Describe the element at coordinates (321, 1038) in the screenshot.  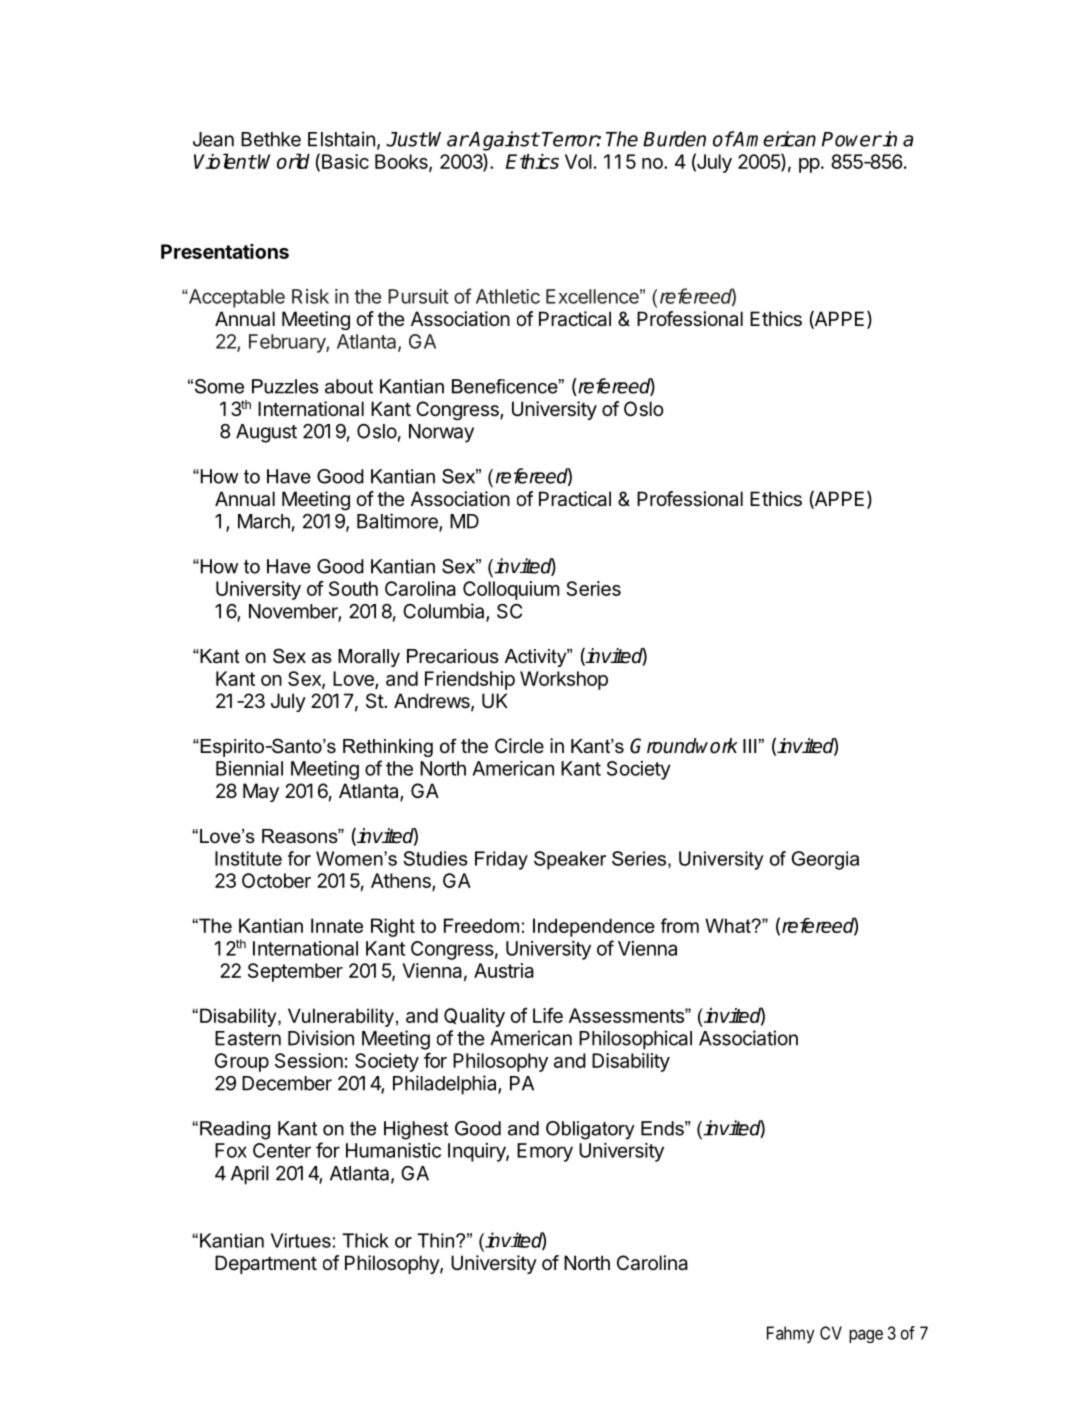
I see `Division` at that location.
